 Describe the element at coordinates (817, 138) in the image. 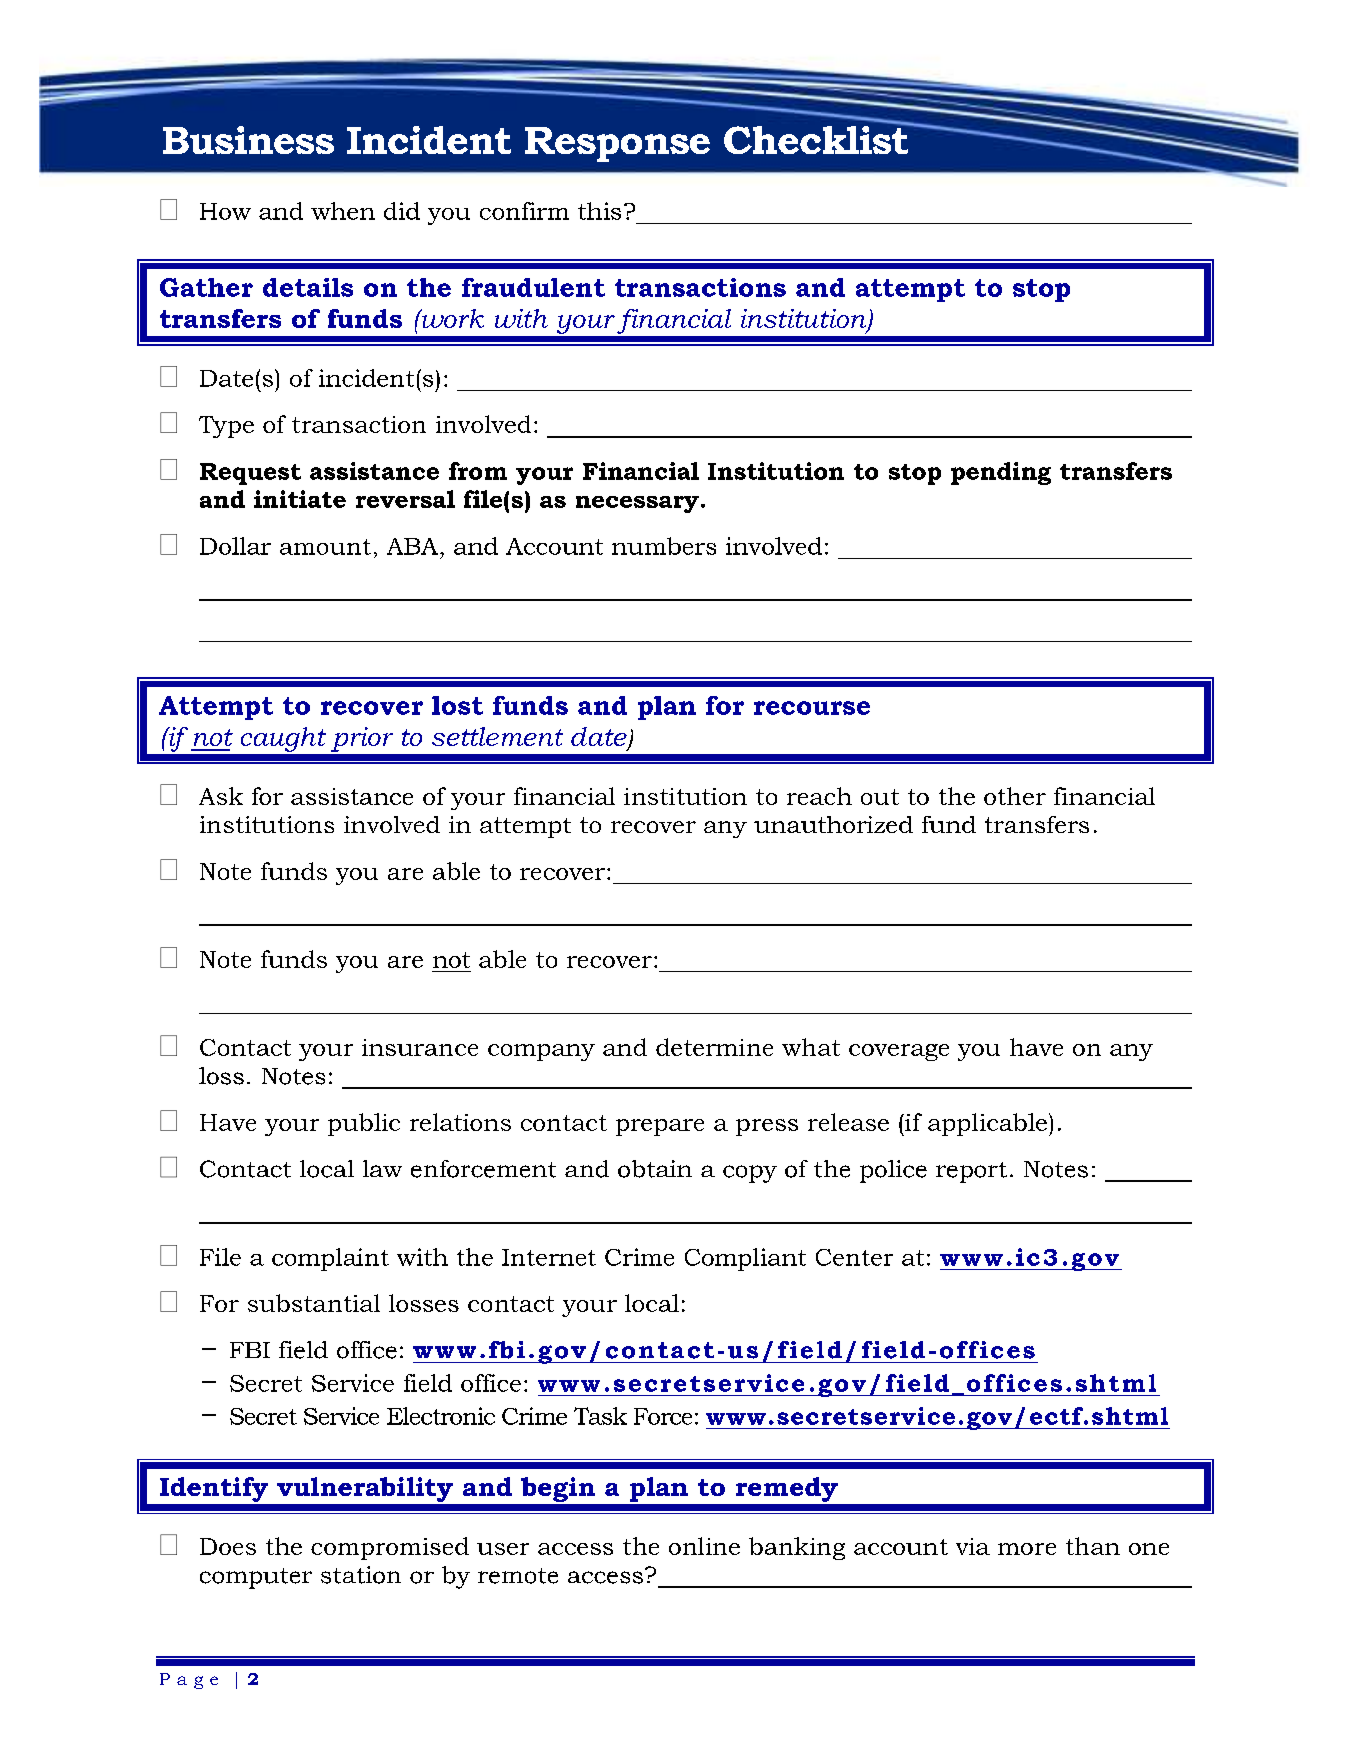

I see `Checklist` at that location.
